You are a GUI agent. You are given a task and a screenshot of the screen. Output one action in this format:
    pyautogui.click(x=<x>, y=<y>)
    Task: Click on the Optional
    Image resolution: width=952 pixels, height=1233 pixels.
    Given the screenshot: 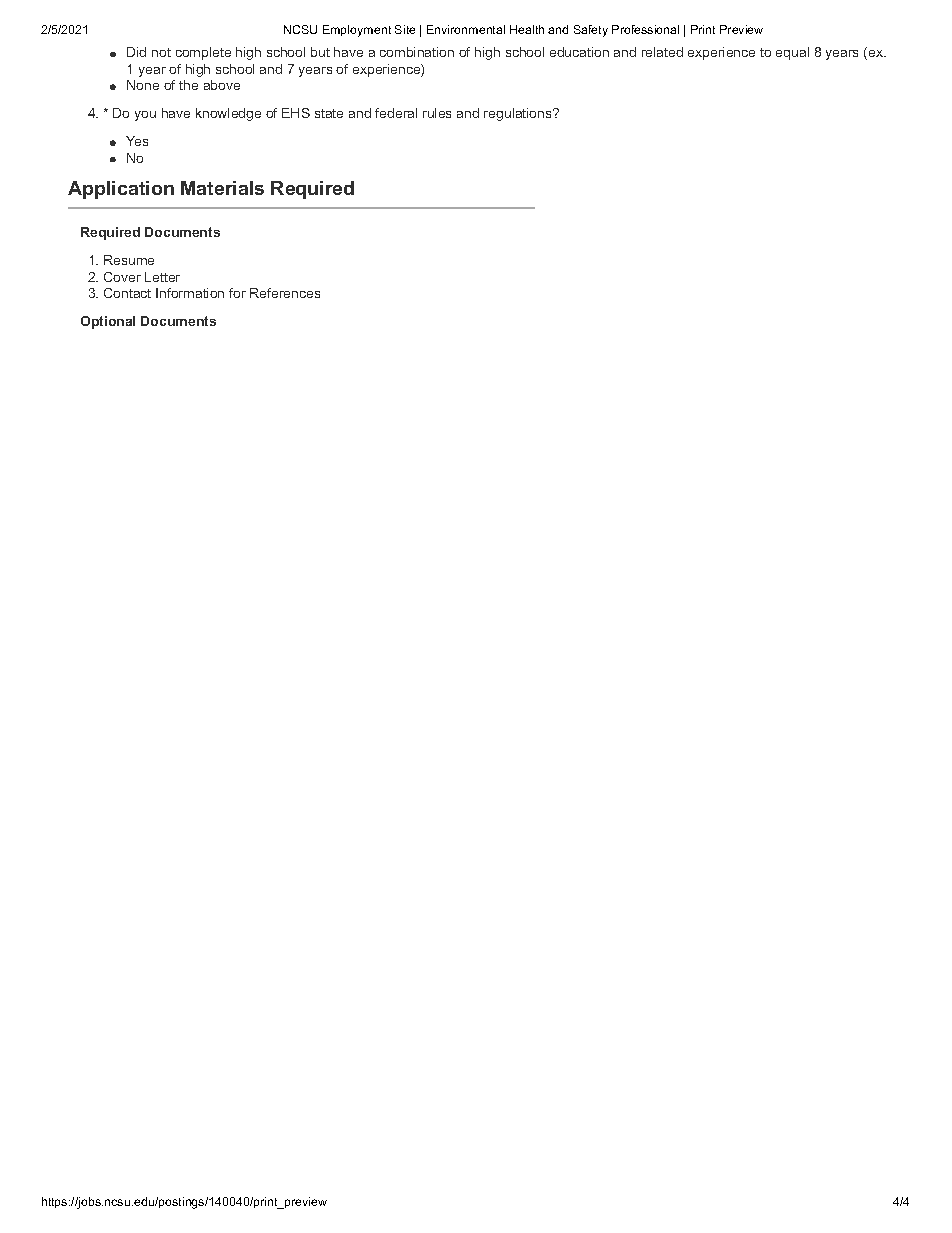 What is the action you would take?
    pyautogui.click(x=108, y=322)
